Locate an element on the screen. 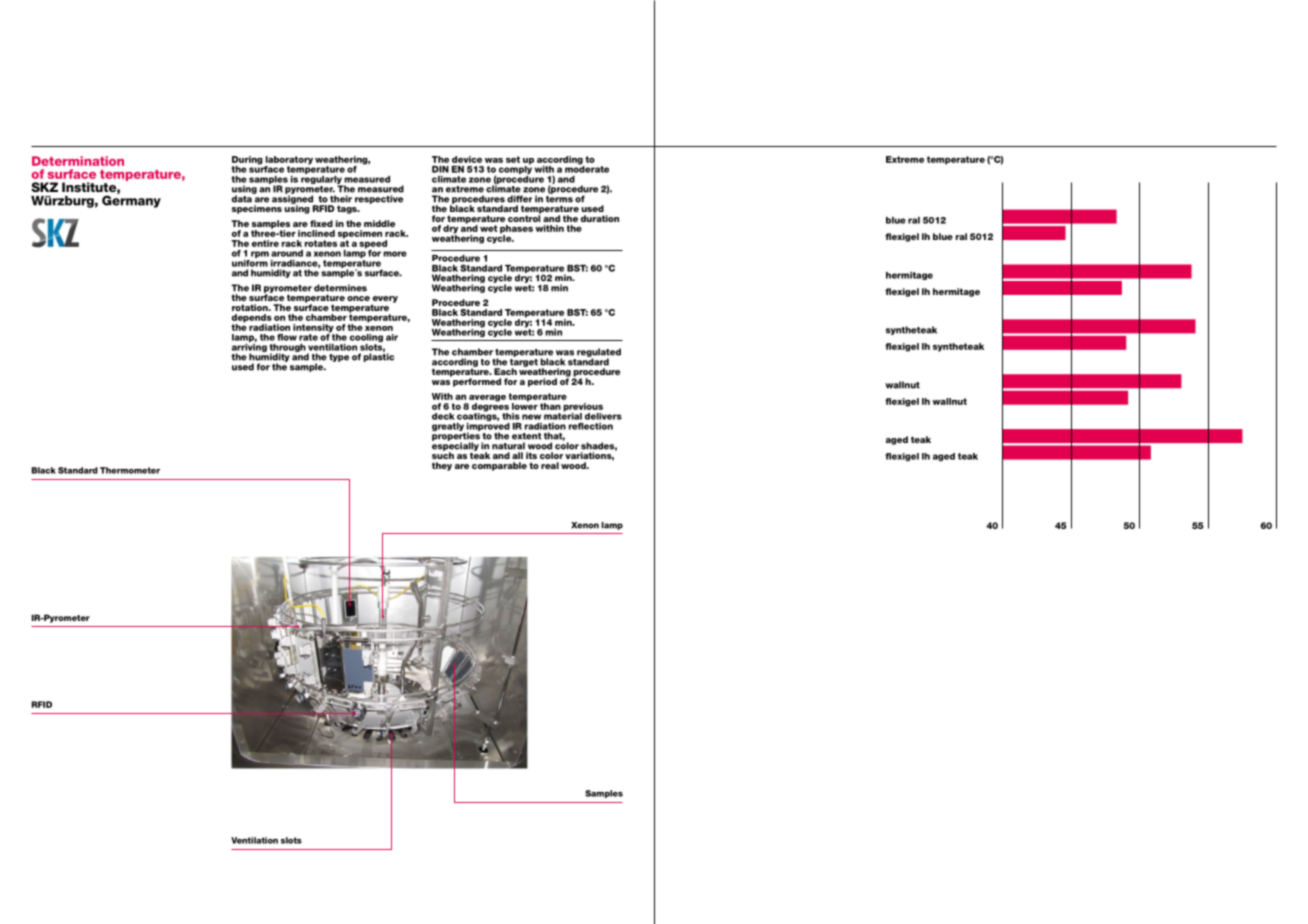 This screenshot has width=1308, height=924. every is located at coordinates (384, 300).
